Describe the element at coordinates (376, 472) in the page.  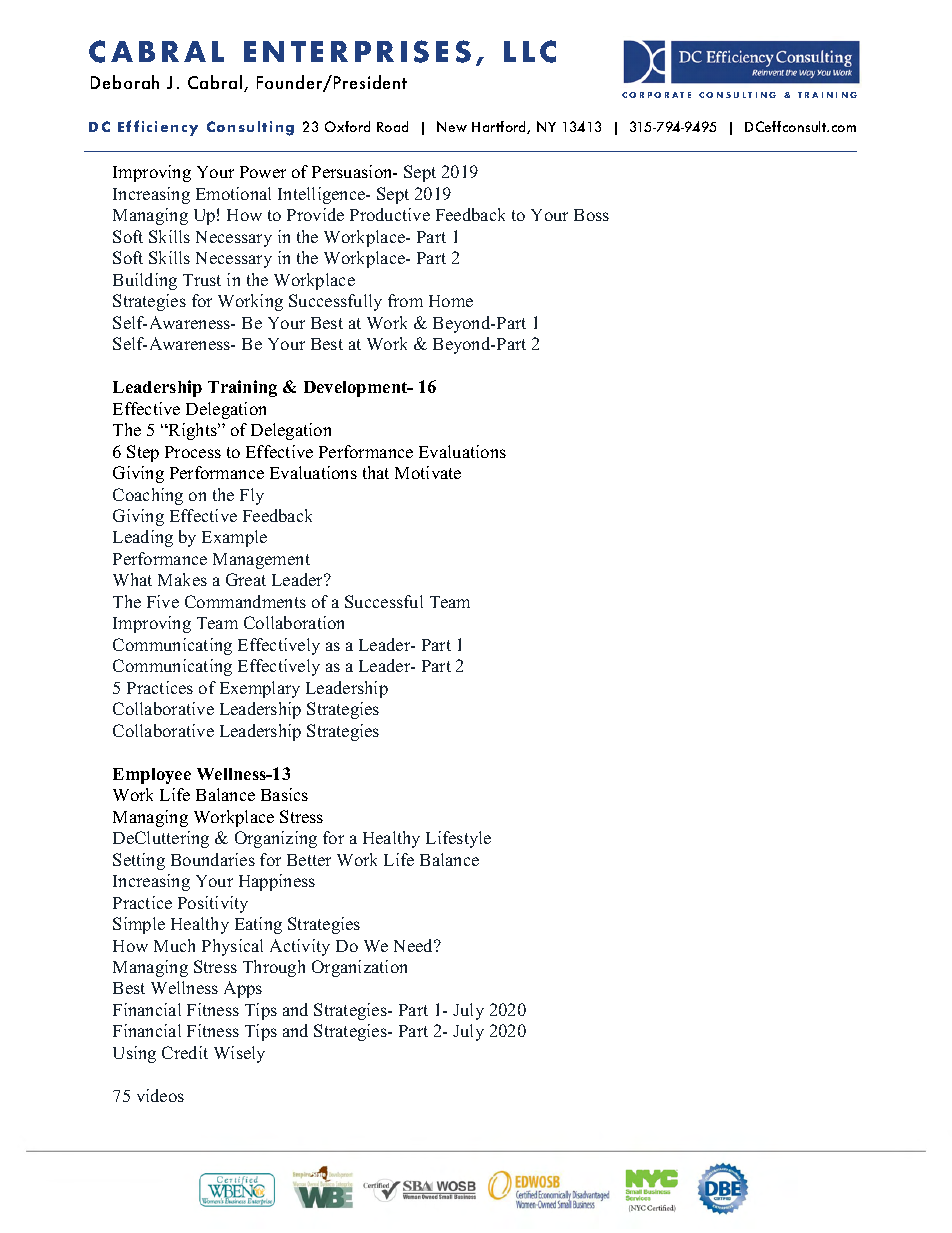
I see `that` at that location.
